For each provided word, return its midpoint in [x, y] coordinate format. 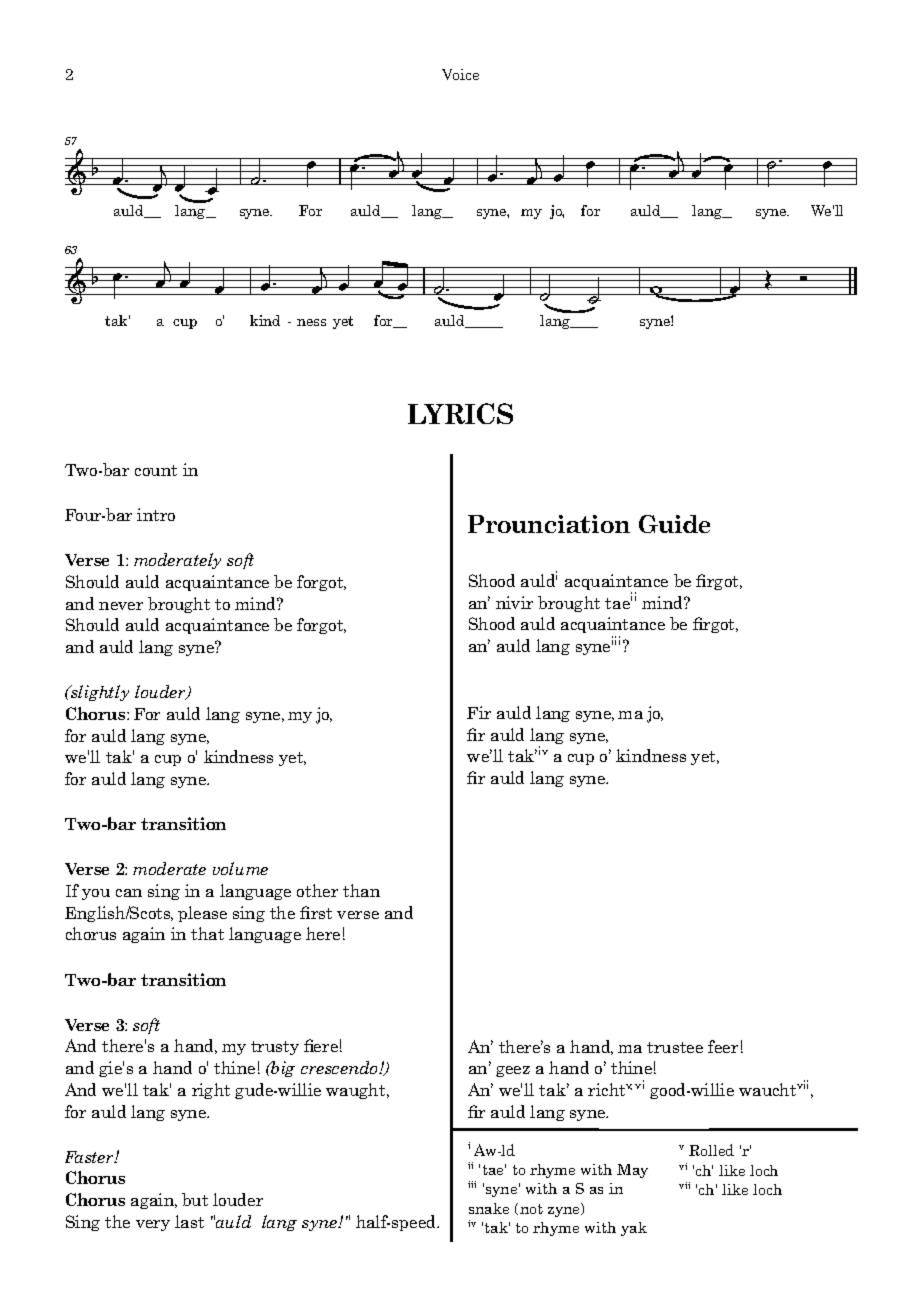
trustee [675, 1047]
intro [156, 514]
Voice [460, 74]
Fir [479, 712]
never [121, 606]
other [317, 890]
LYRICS [460, 413]
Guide [674, 524]
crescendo [340, 1067]
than [361, 890]
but [195, 1199]
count [156, 470]
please [202, 914]
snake [489, 1208]
